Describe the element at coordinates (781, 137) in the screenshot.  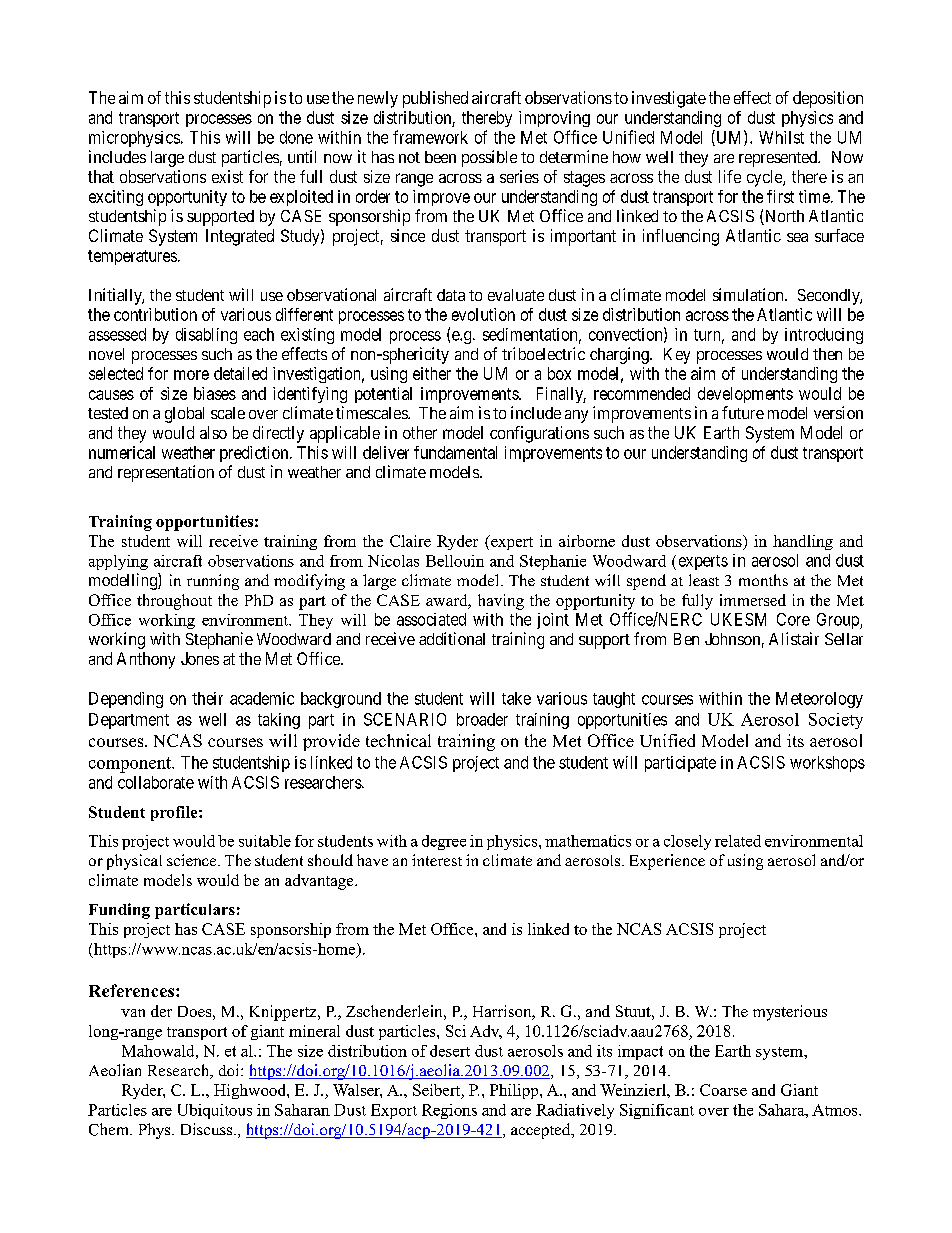
I see `Whilst` at that location.
